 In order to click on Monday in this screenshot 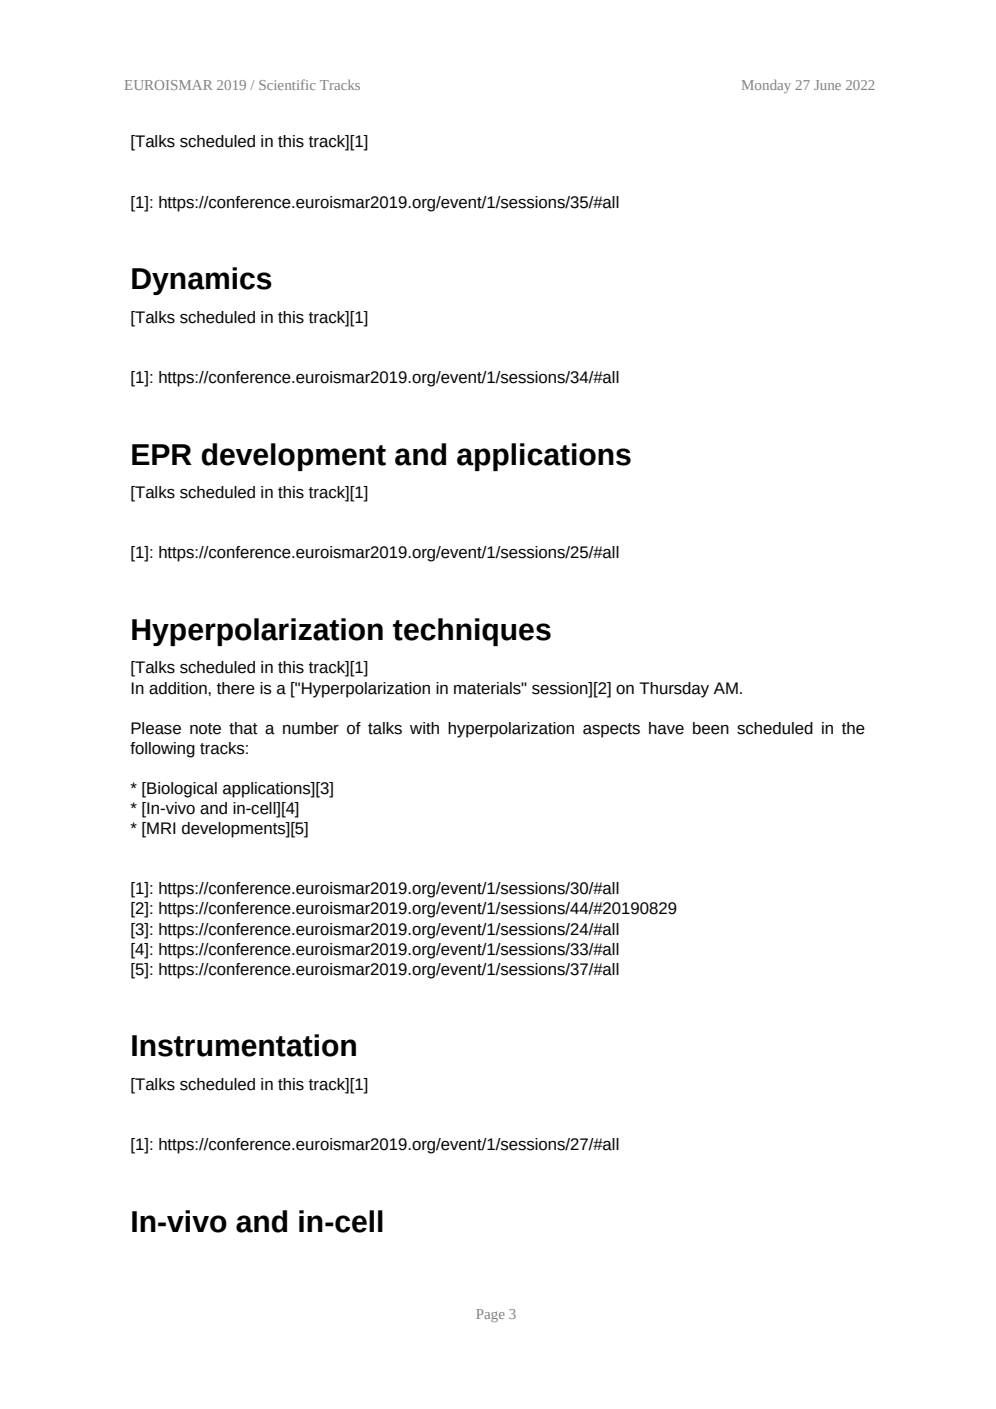, I will do `click(766, 86)`.
